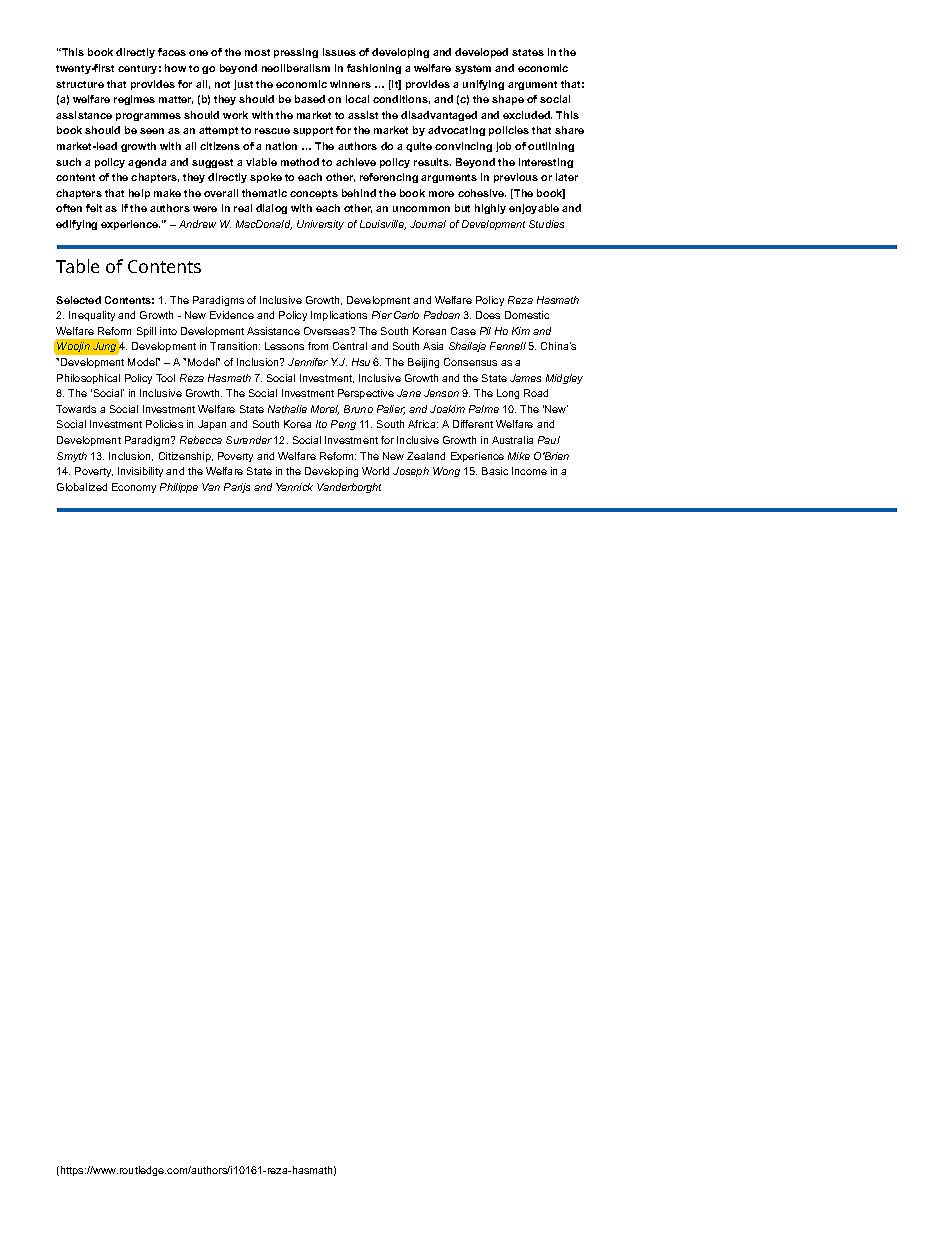 Image resolution: width=952 pixels, height=1233 pixels. I want to click on concepts, so click(314, 194).
